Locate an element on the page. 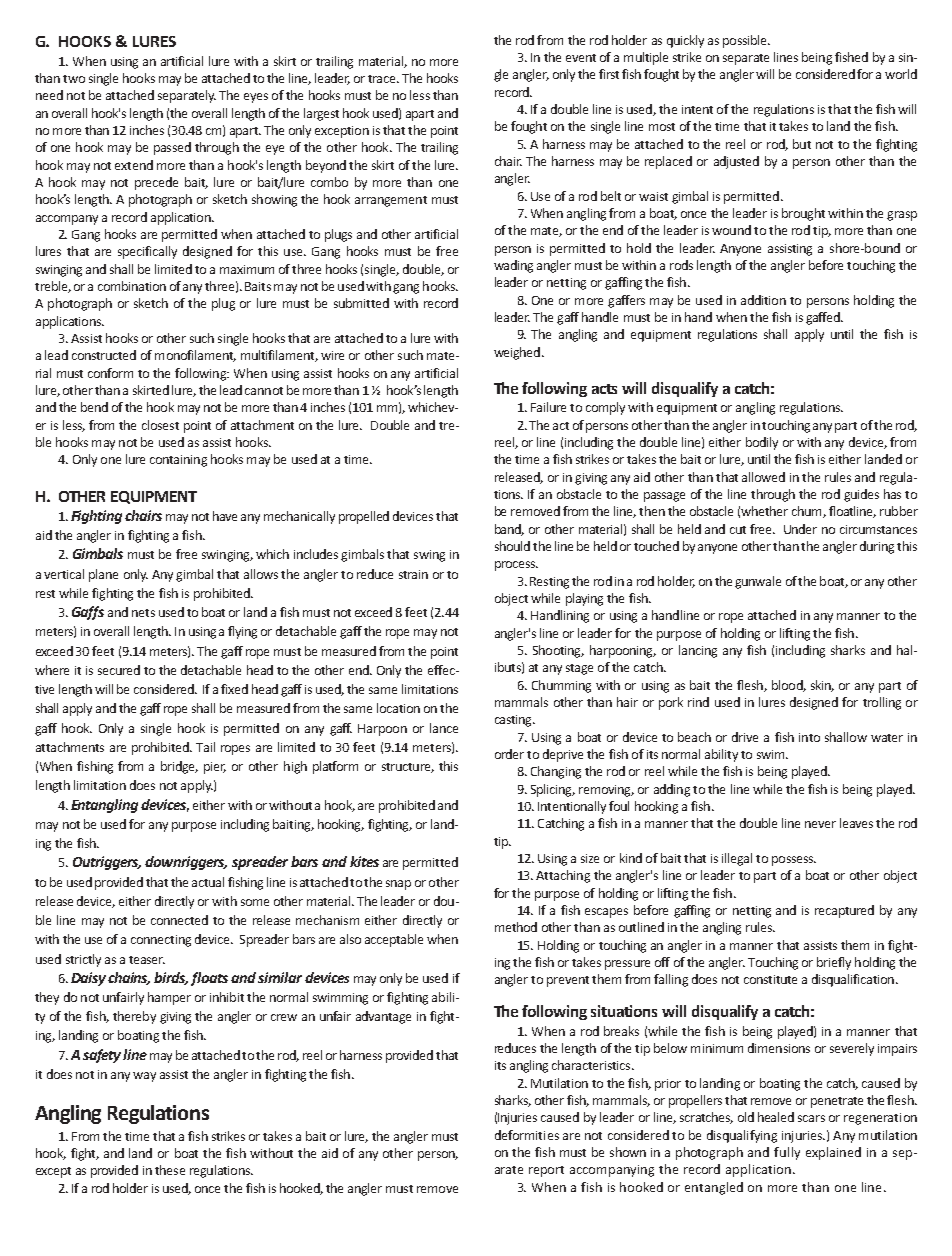 The height and width of the page is (1256, 952). constructed is located at coordinates (104, 355).
